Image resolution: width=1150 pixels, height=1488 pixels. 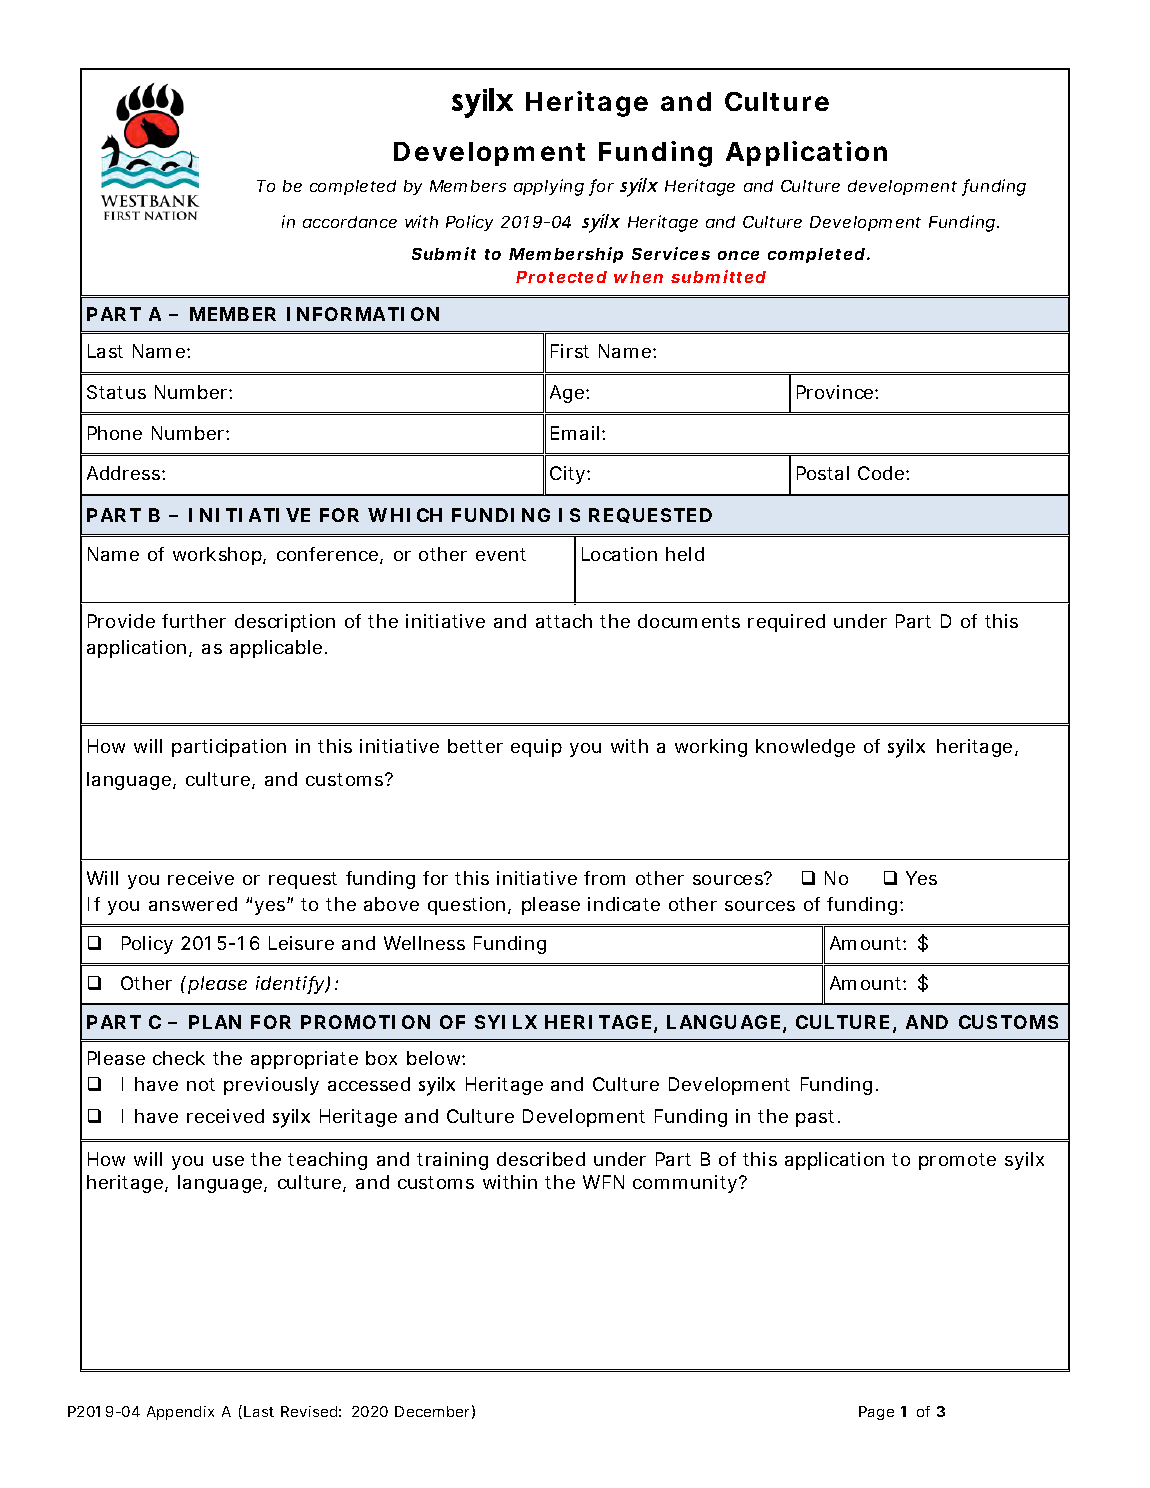 What do you see at coordinates (541, 1159) in the page?
I see `described` at bounding box center [541, 1159].
